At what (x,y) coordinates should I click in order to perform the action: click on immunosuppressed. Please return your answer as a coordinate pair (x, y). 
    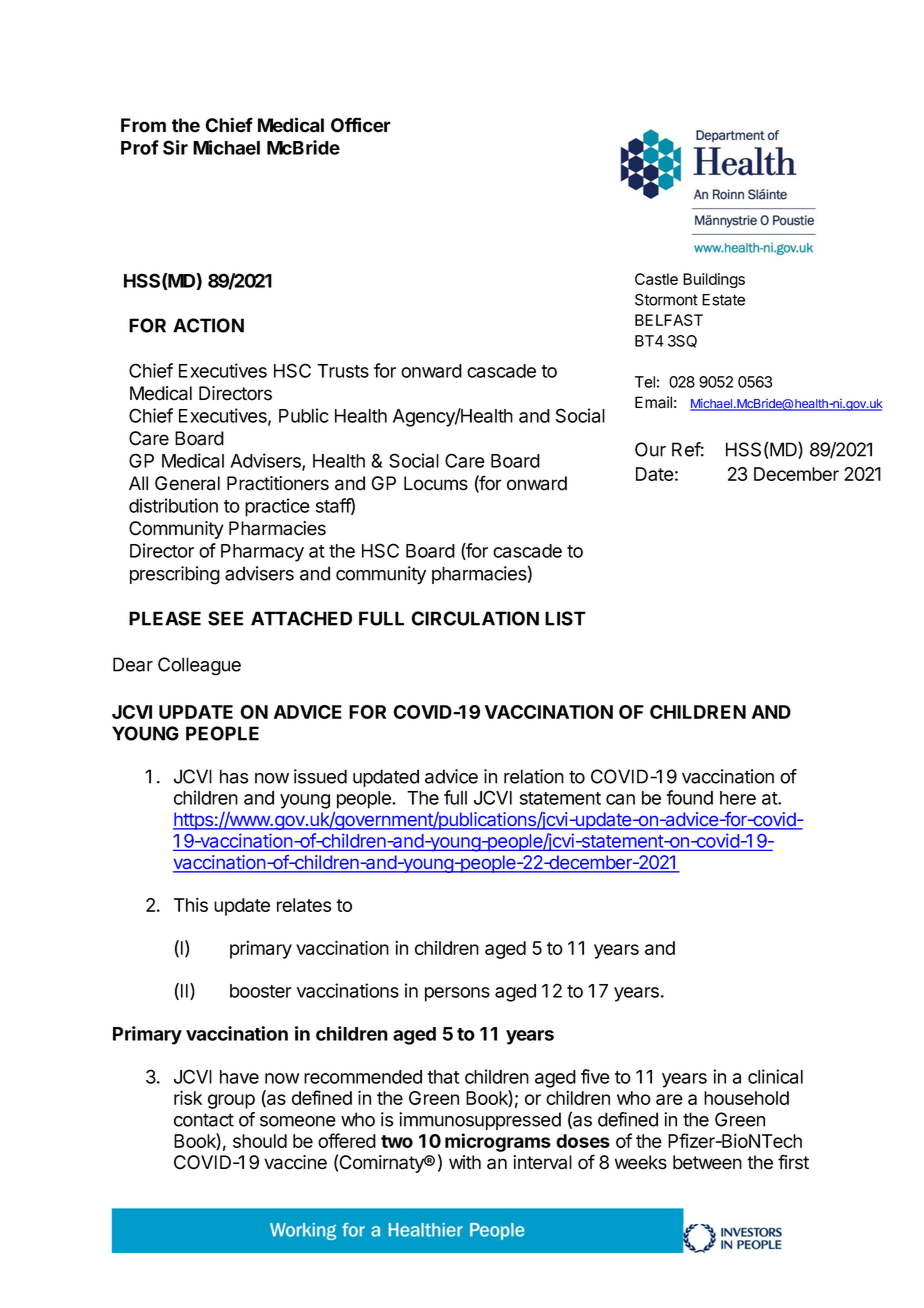
    Looking at the image, I should click on (480, 1121).
